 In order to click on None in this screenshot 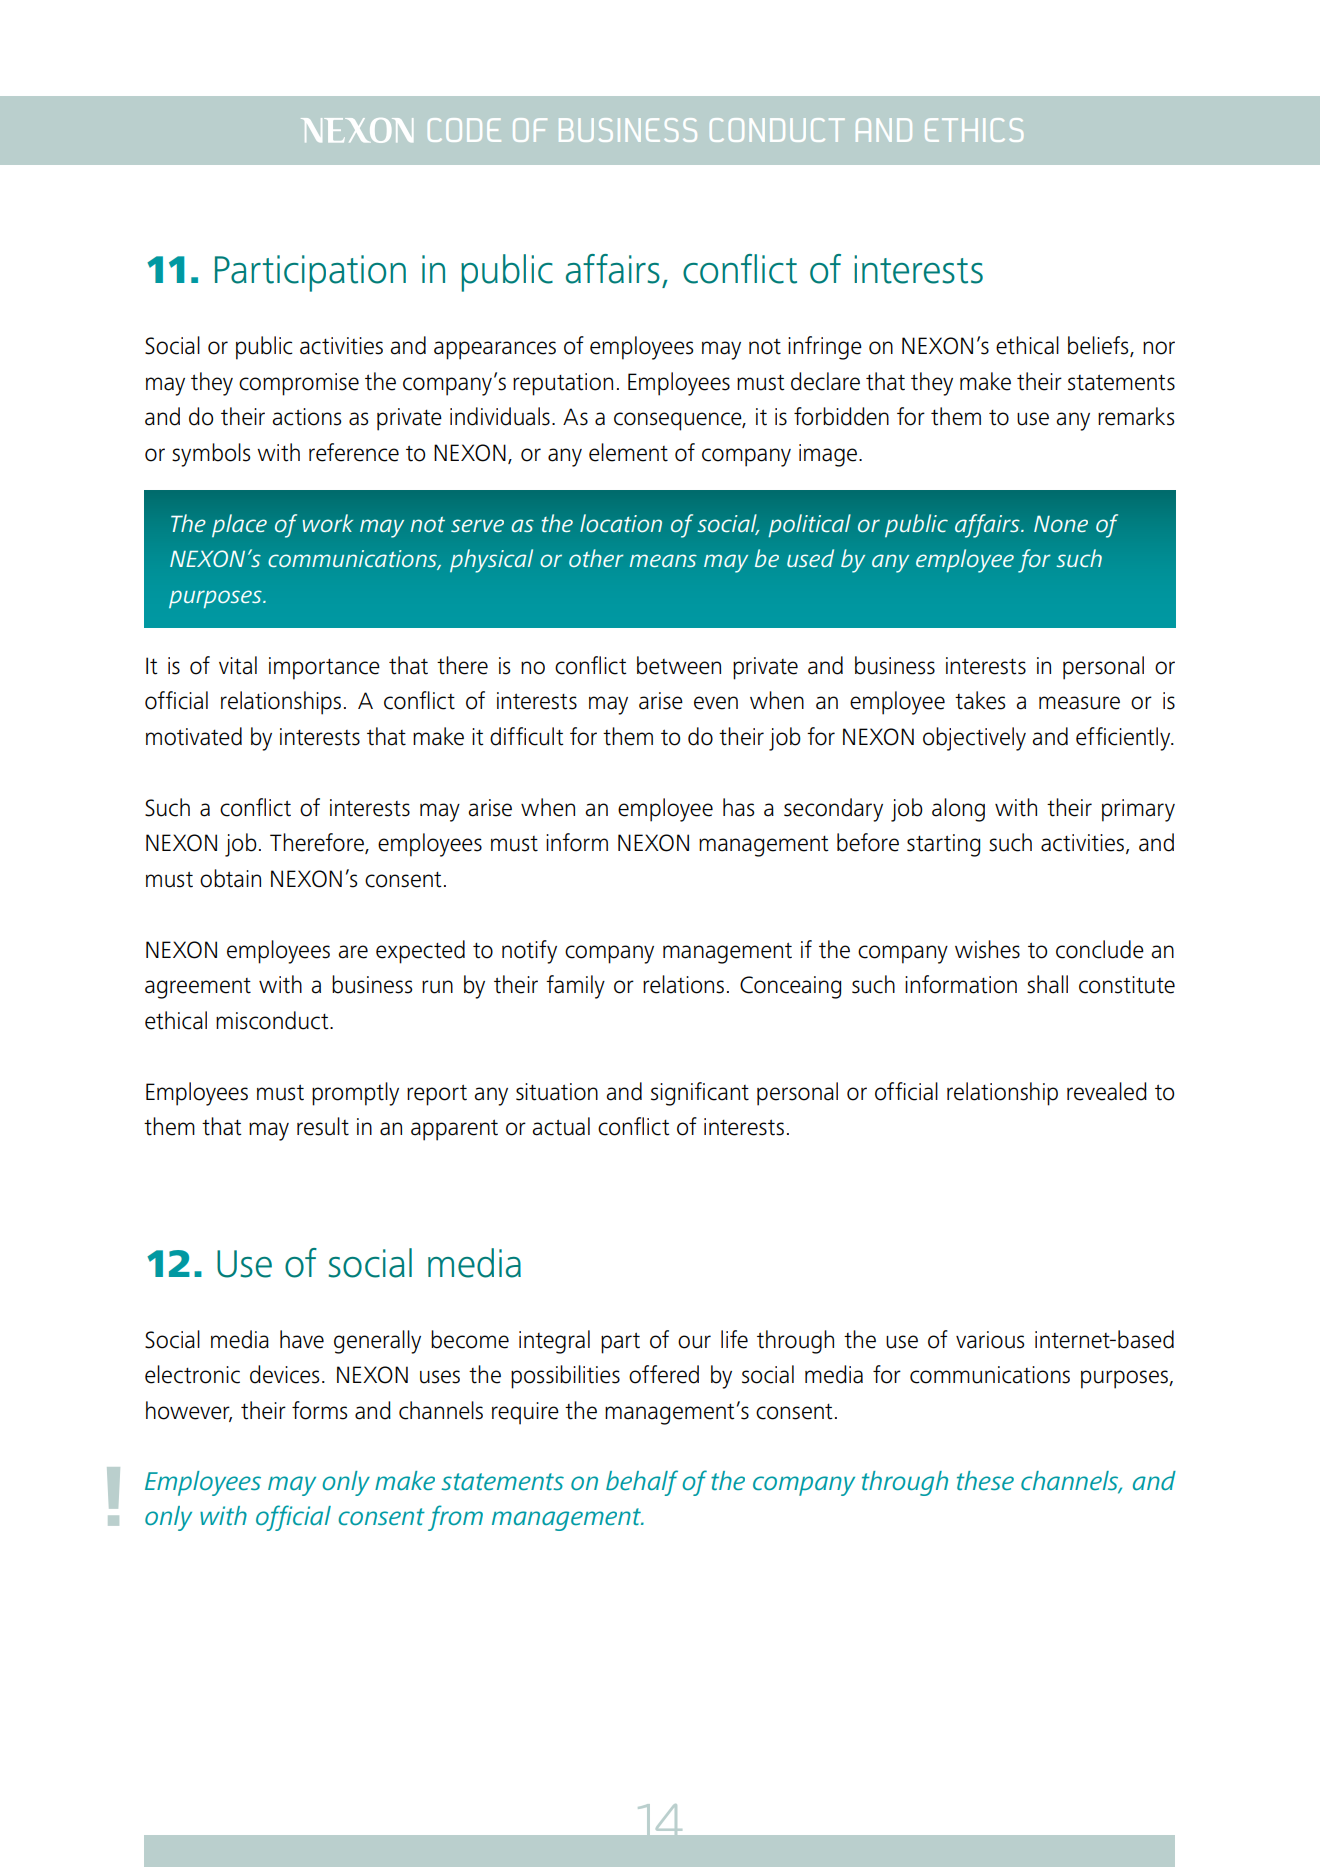, I will do `click(1061, 524)`.
